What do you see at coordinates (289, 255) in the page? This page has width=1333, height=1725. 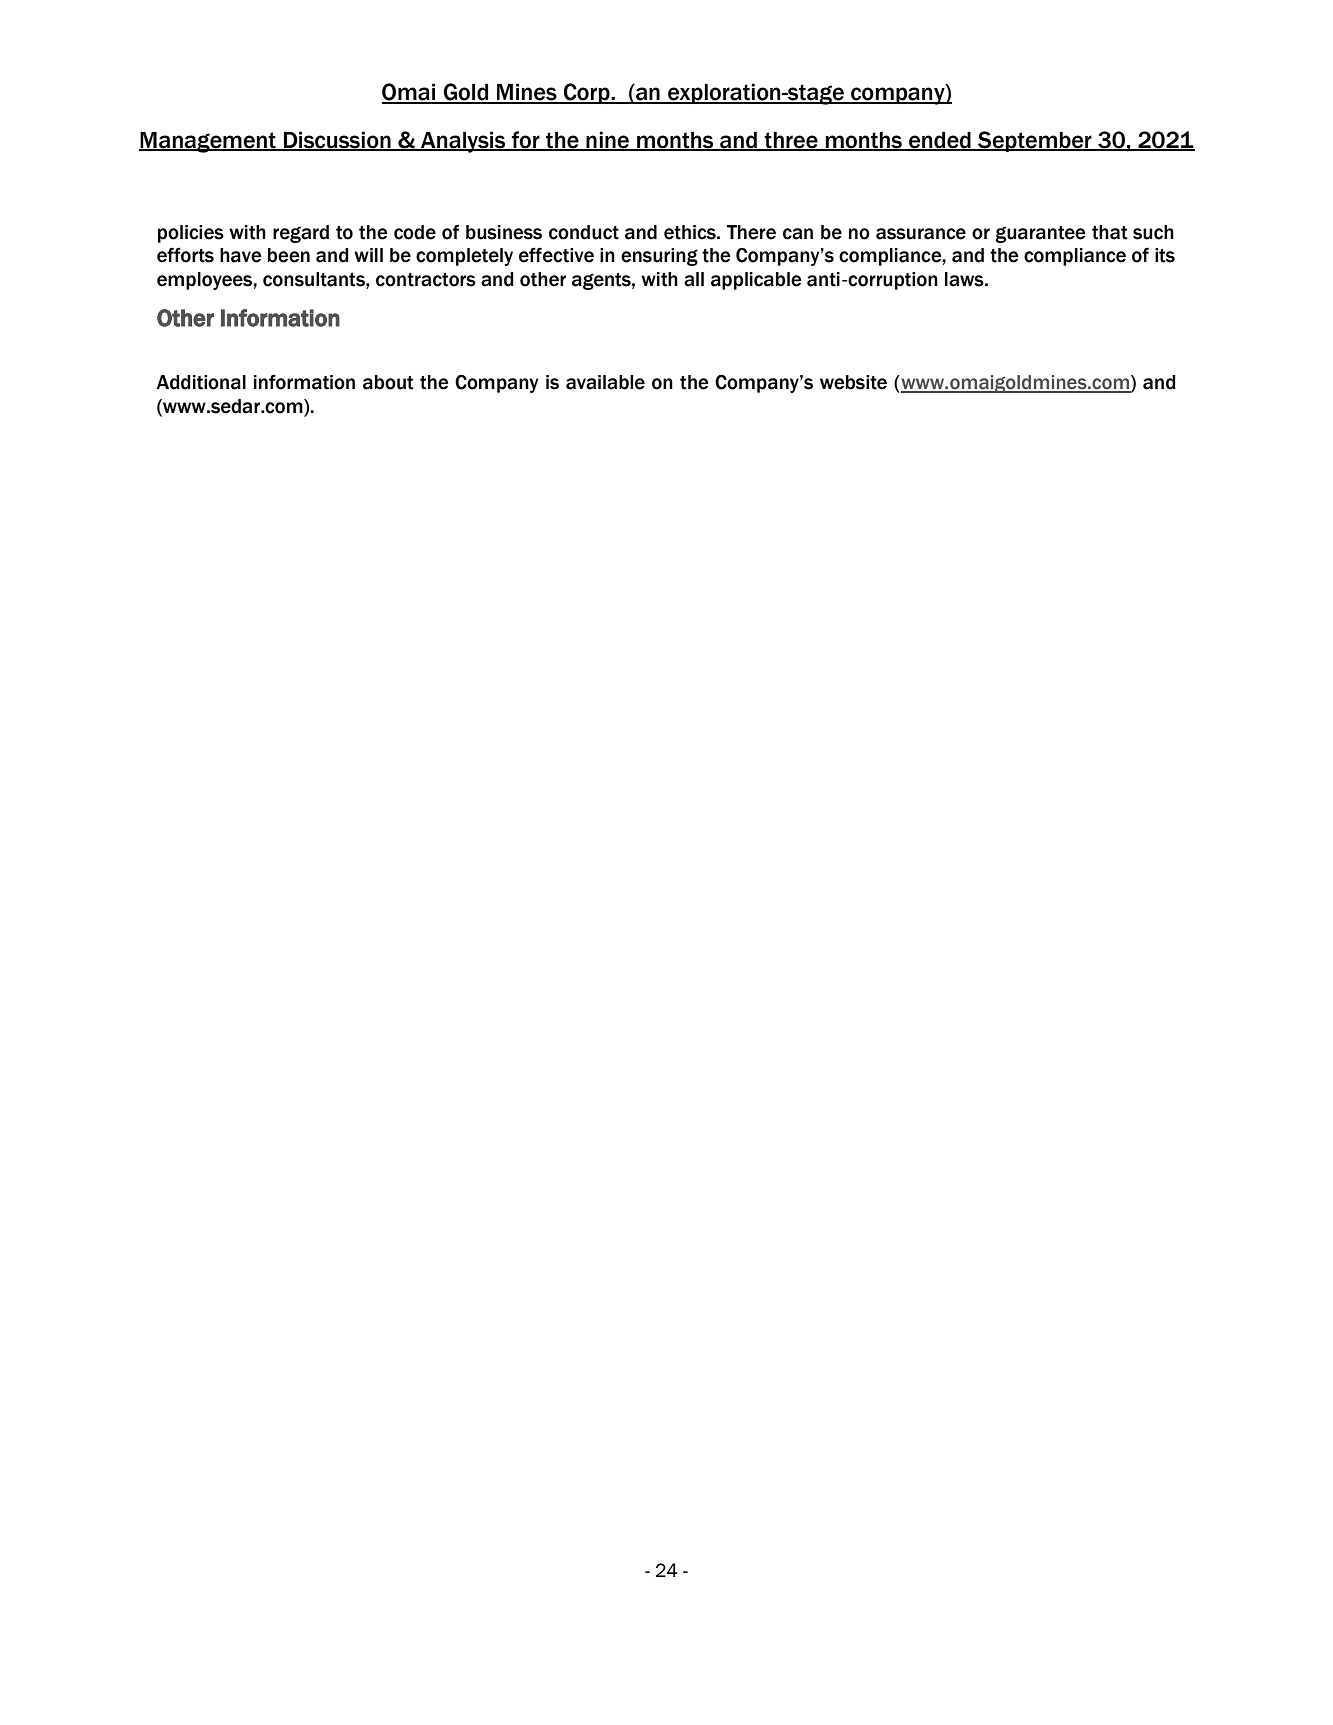 I see `been` at bounding box center [289, 255].
